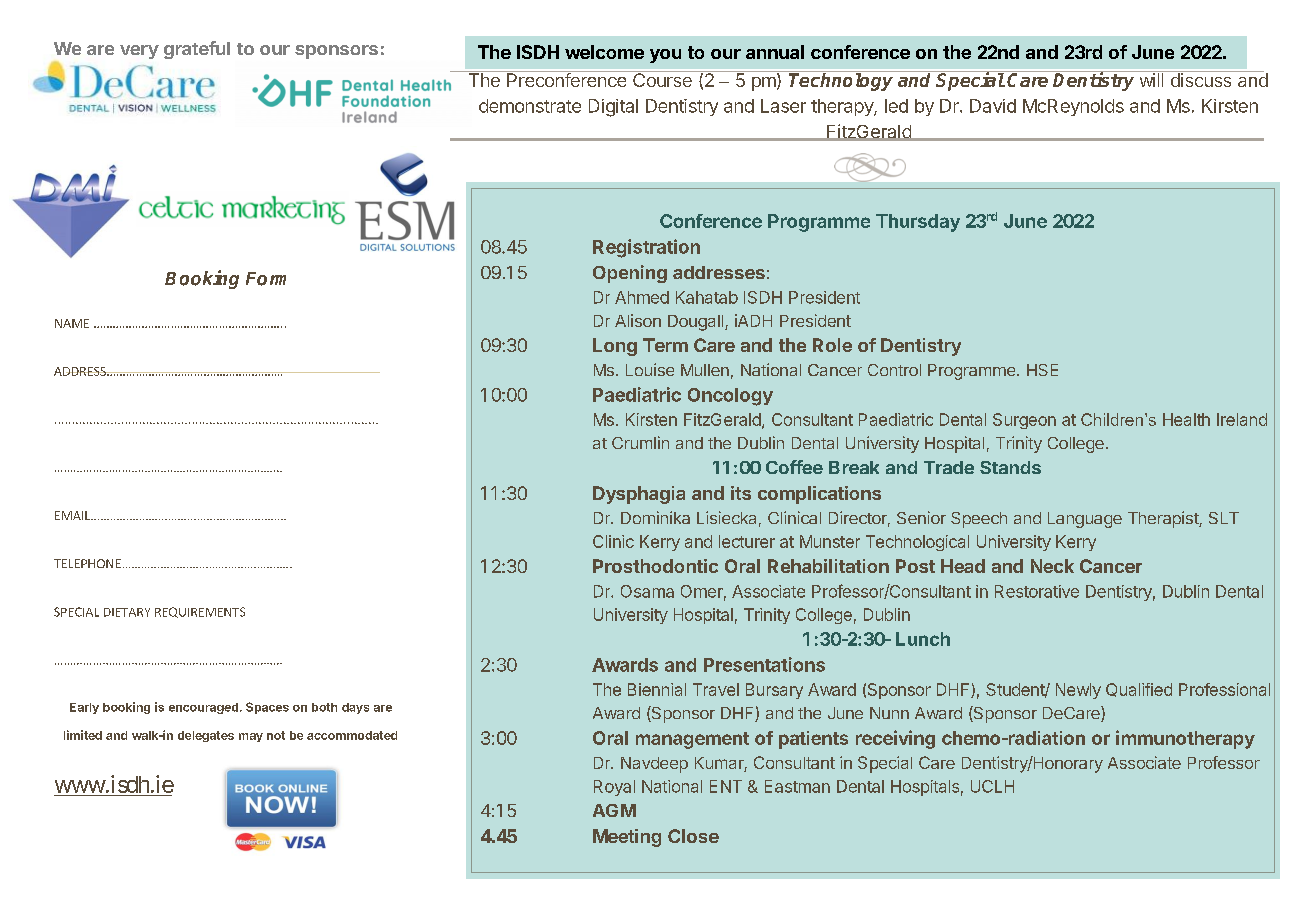 This page has height=924, width=1308. What do you see at coordinates (87, 563) in the page?
I see `TELEPHONE` at bounding box center [87, 563].
